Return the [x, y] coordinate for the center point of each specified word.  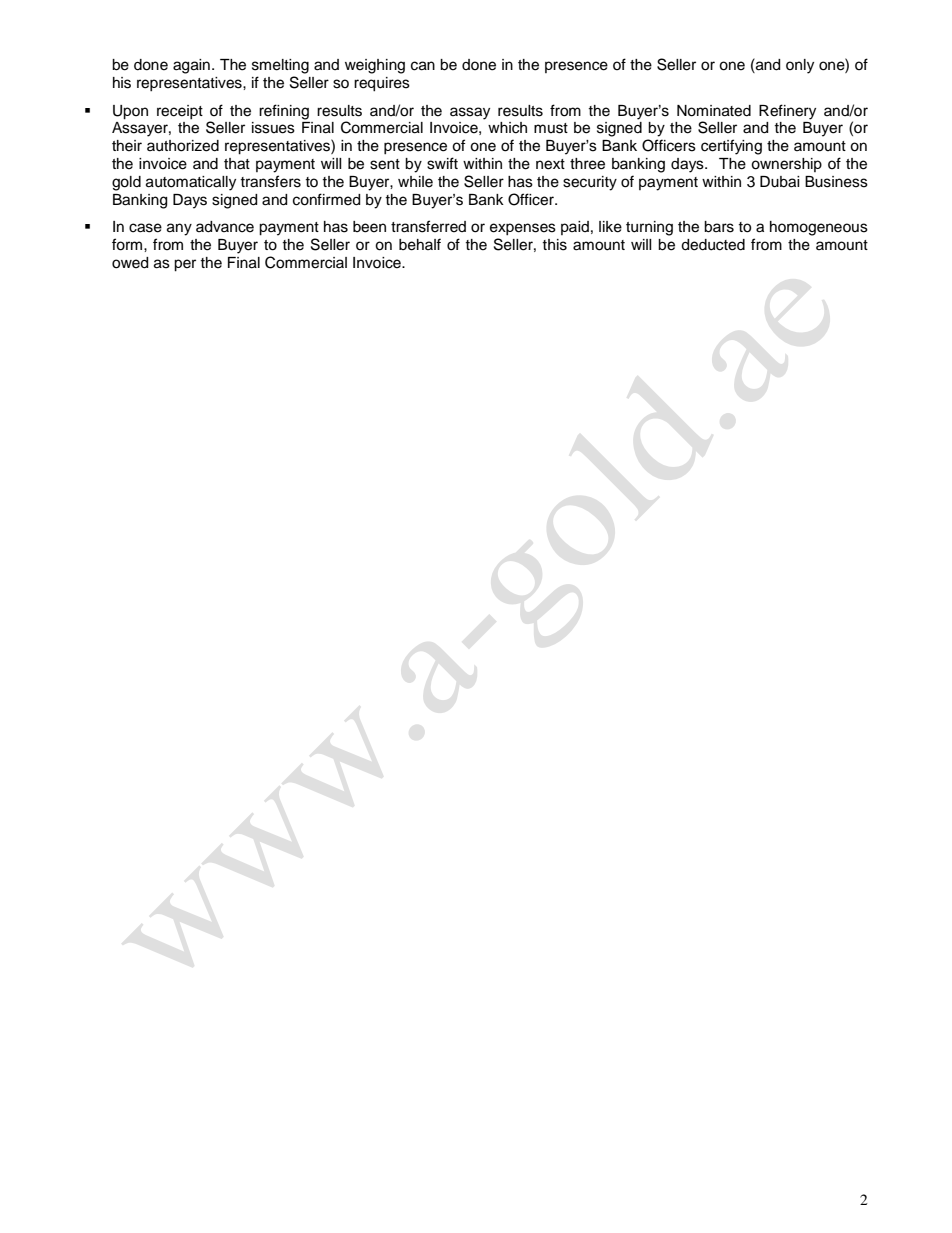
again [191, 66]
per [185, 265]
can [423, 66]
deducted [713, 245]
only [800, 66]
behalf [420, 244]
